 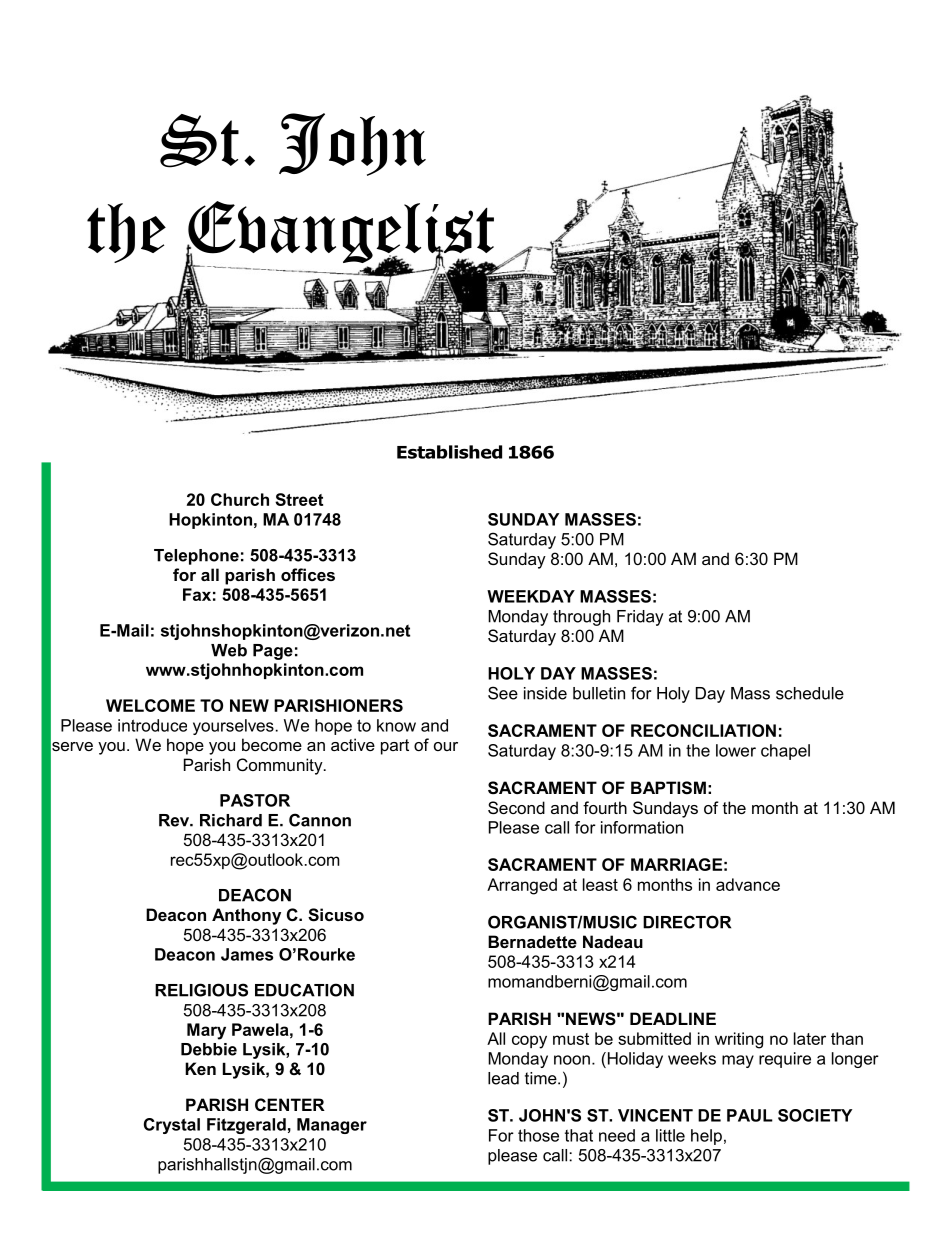 I want to click on Second, so click(x=516, y=807).
